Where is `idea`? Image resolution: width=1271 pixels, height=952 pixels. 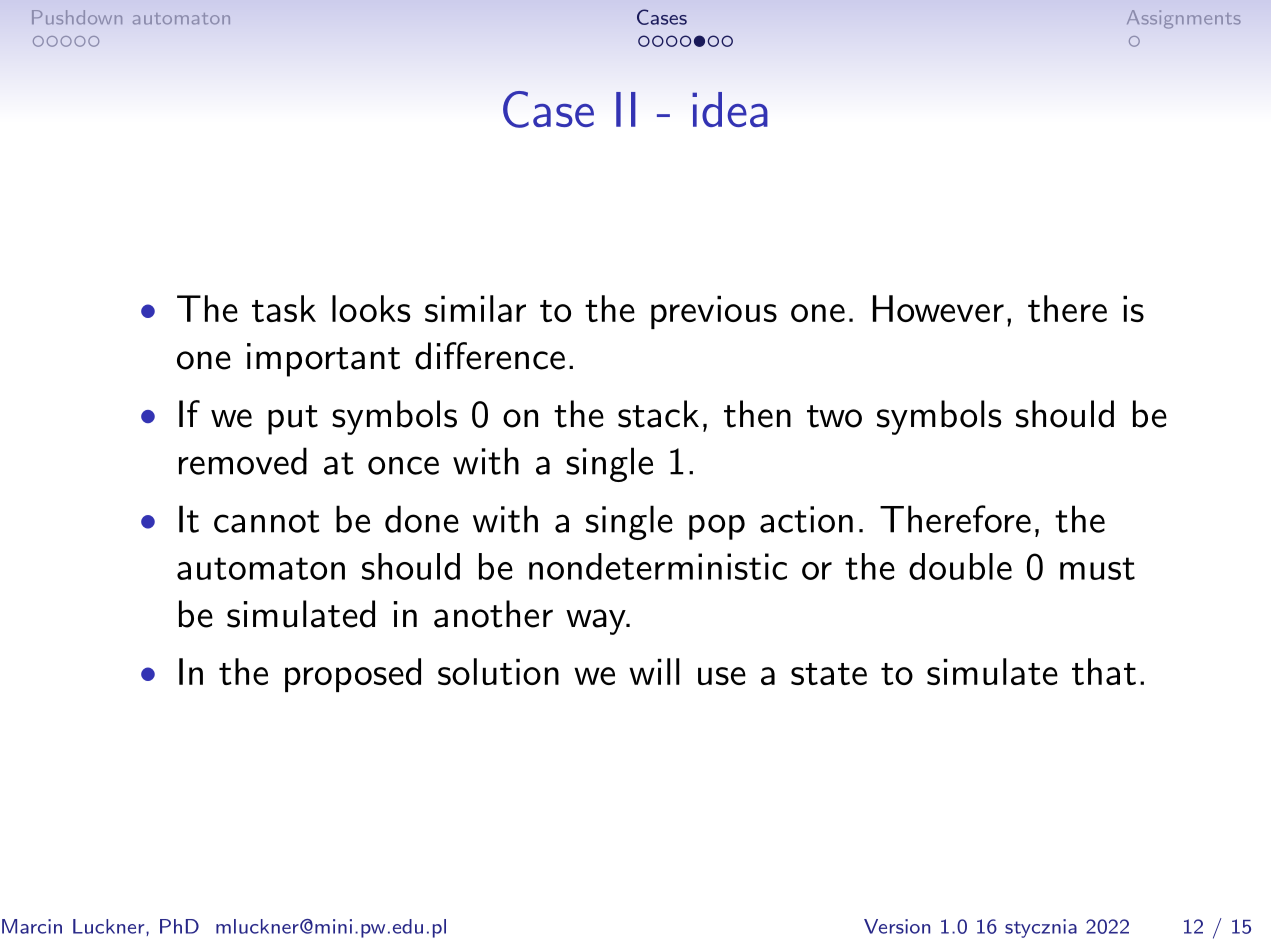
idea is located at coordinates (730, 109).
